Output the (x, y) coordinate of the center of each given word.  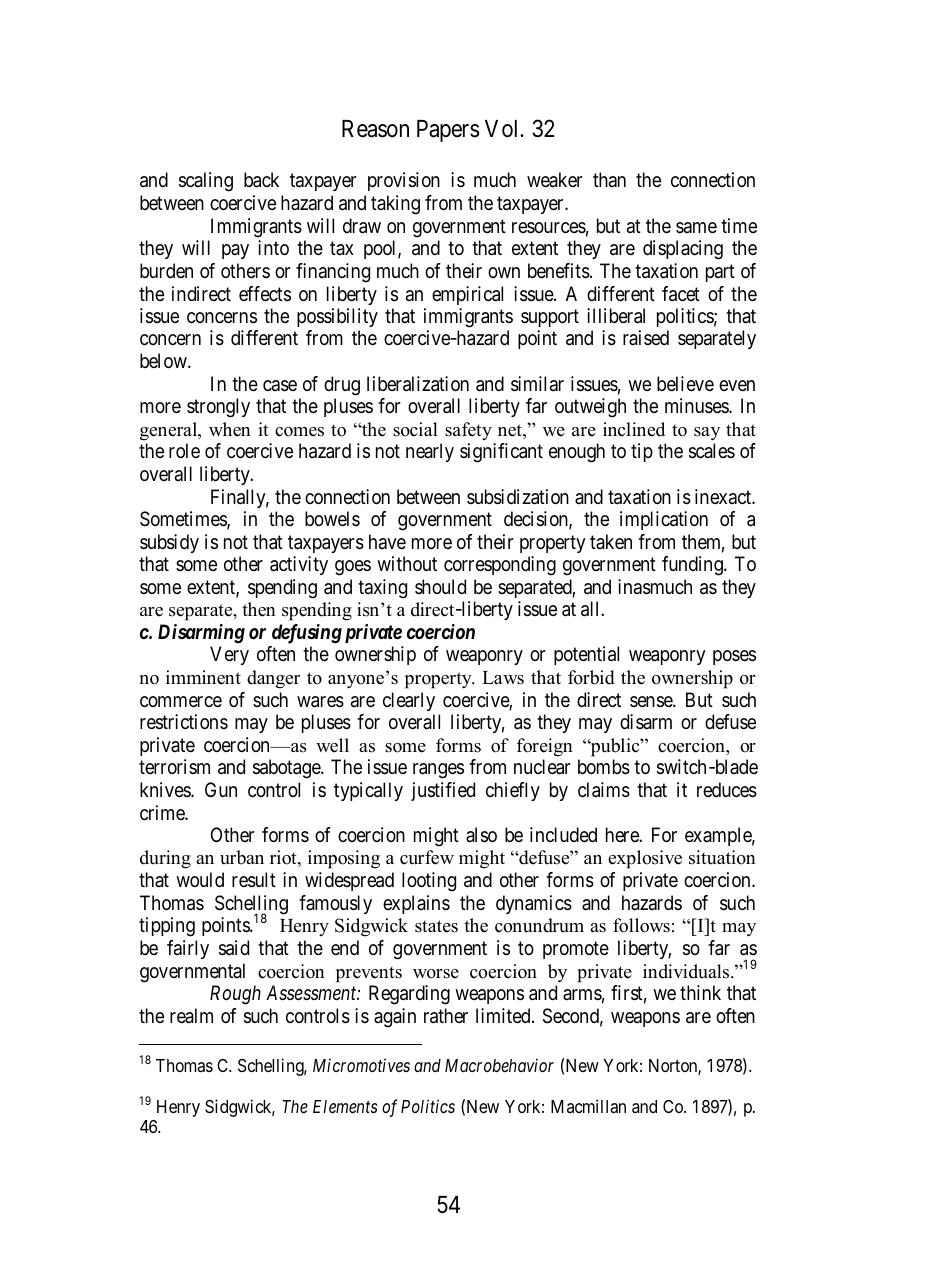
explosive (645, 859)
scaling (206, 182)
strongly (218, 408)
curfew (427, 857)
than (609, 179)
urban (242, 857)
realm (191, 1016)
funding (693, 566)
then (259, 609)
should (440, 586)
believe (685, 384)
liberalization (418, 384)
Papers (448, 131)
